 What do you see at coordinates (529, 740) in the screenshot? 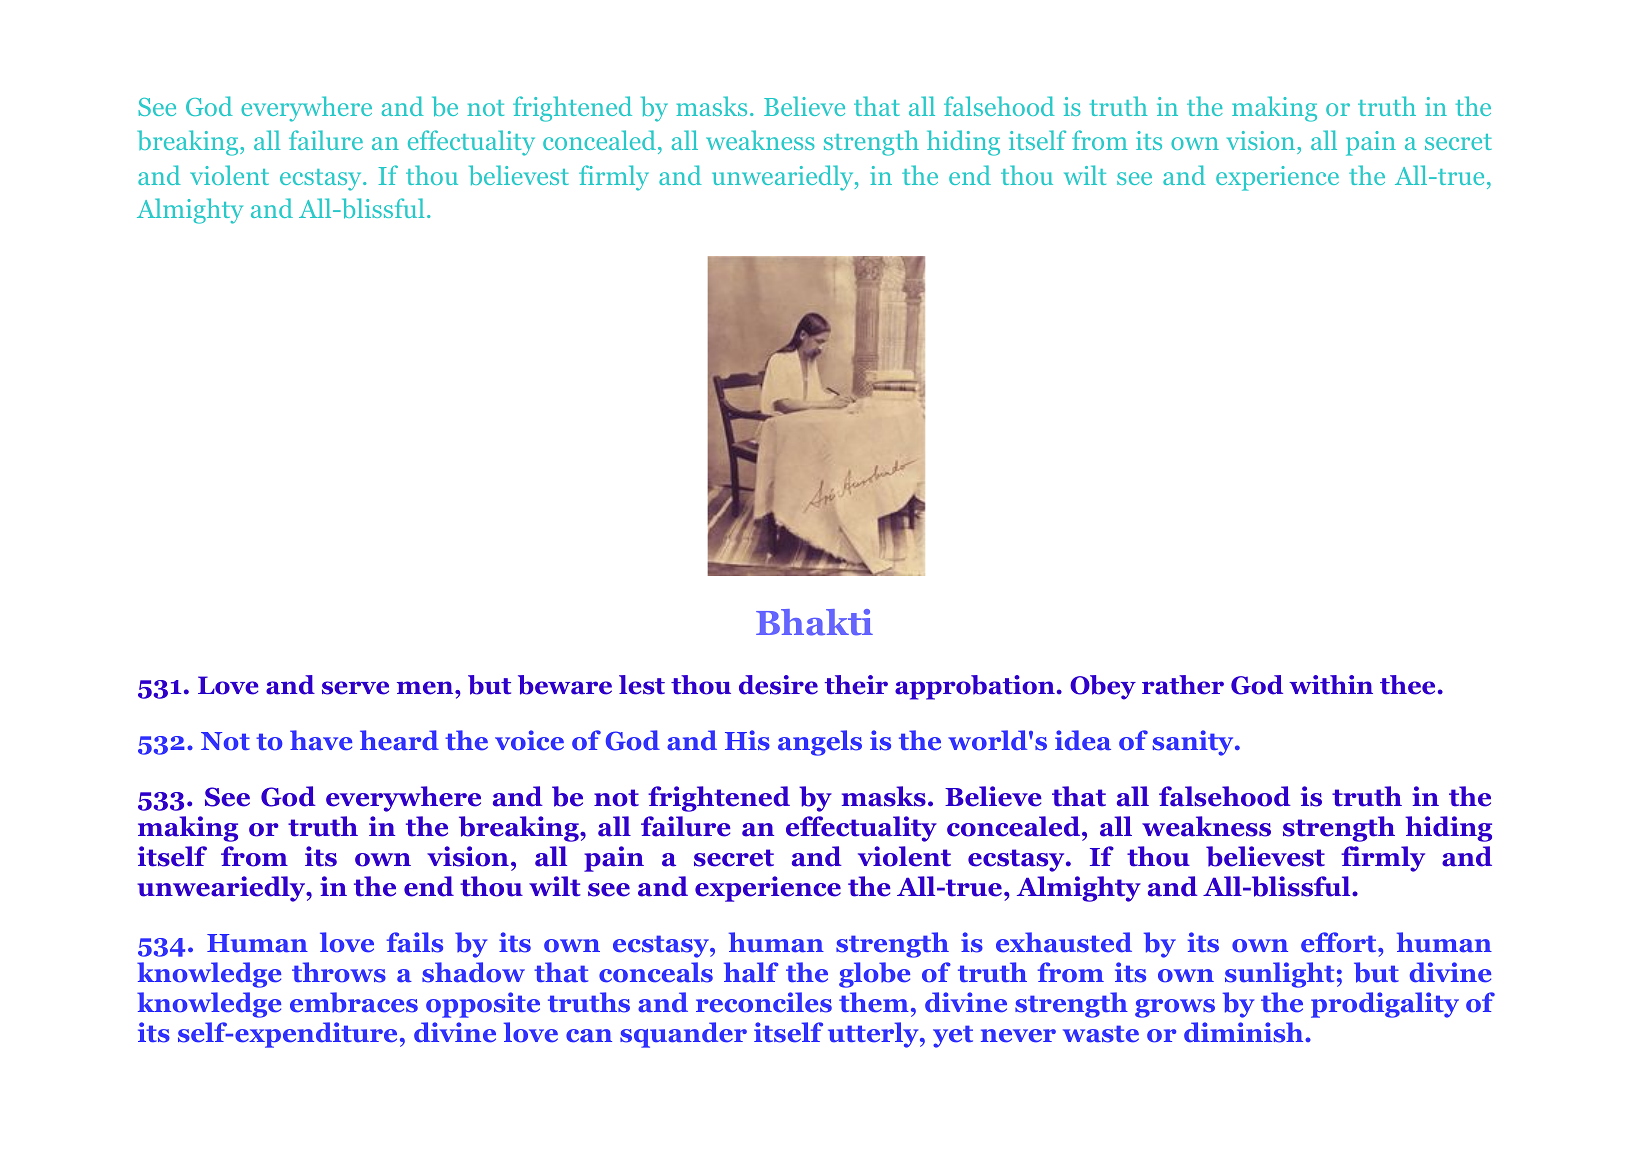
I see `voice` at bounding box center [529, 740].
